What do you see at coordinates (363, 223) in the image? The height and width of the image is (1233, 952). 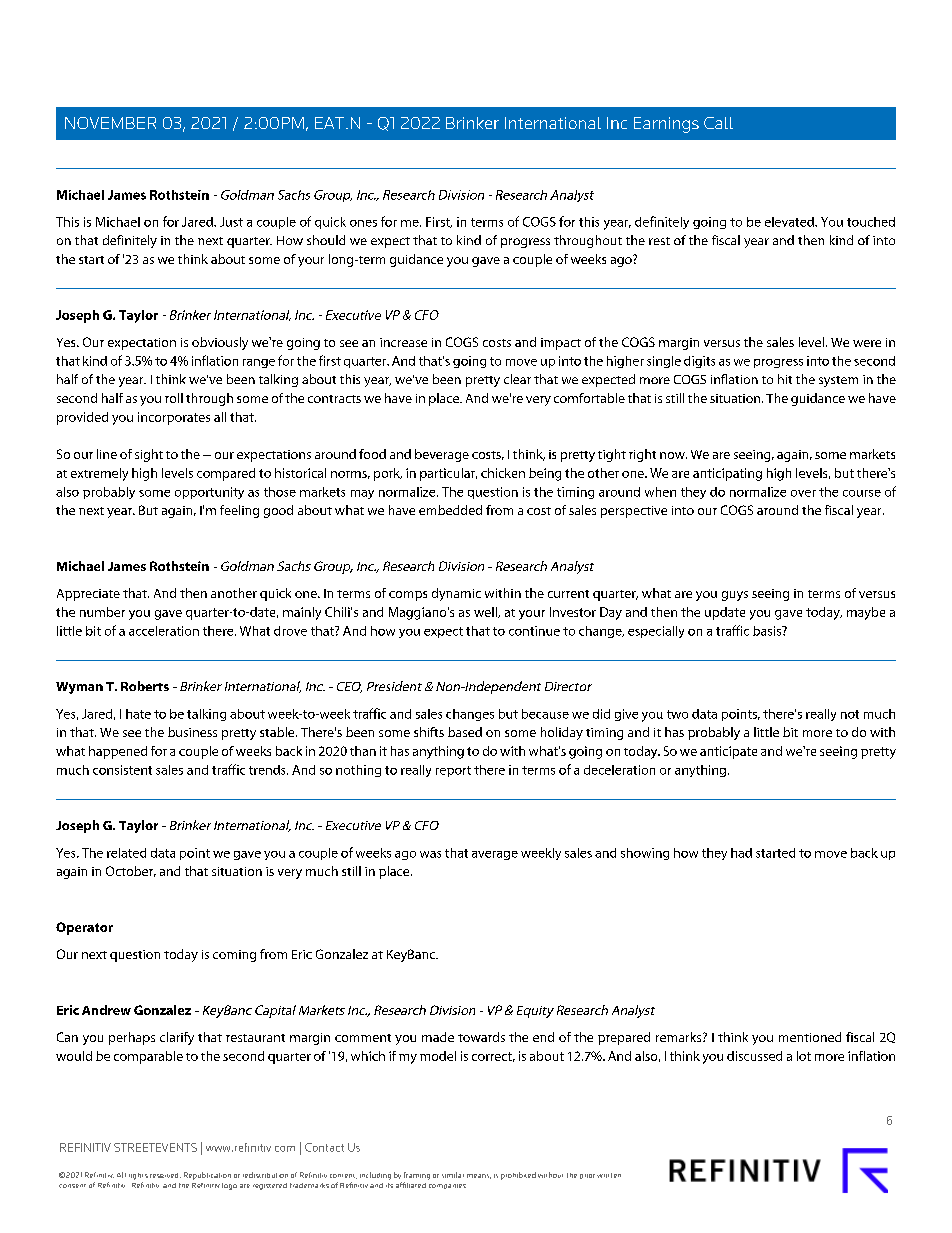 I see `ones` at bounding box center [363, 223].
